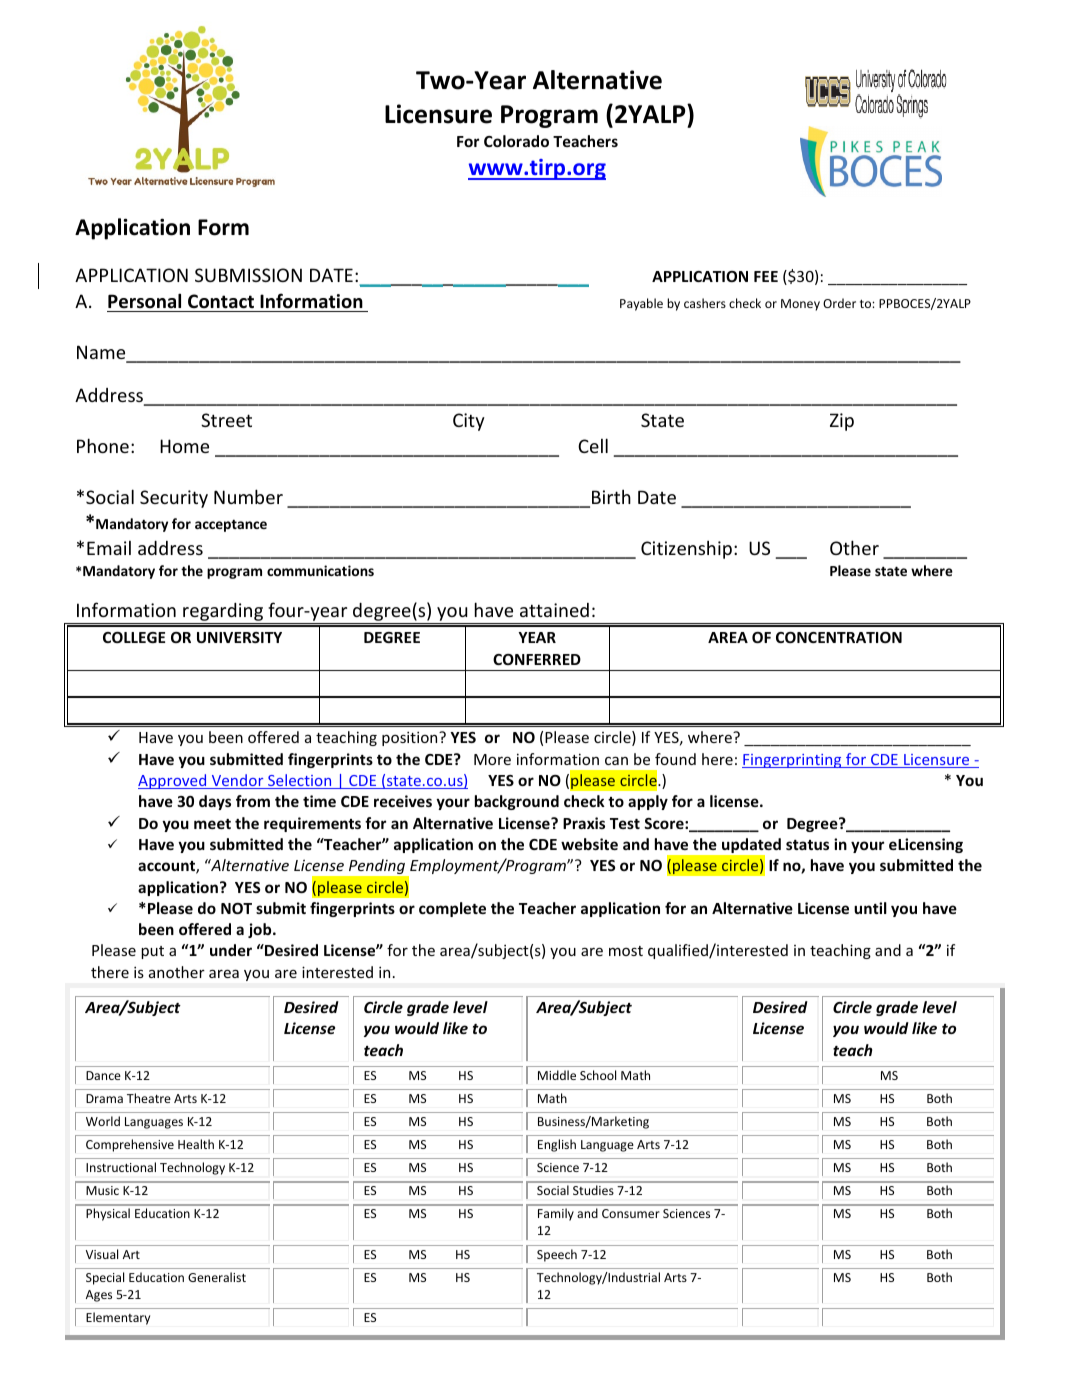 The width and height of the screenshot is (1068, 1382). Describe the element at coordinates (766, 276) in the screenshot. I see `FEE` at that location.
